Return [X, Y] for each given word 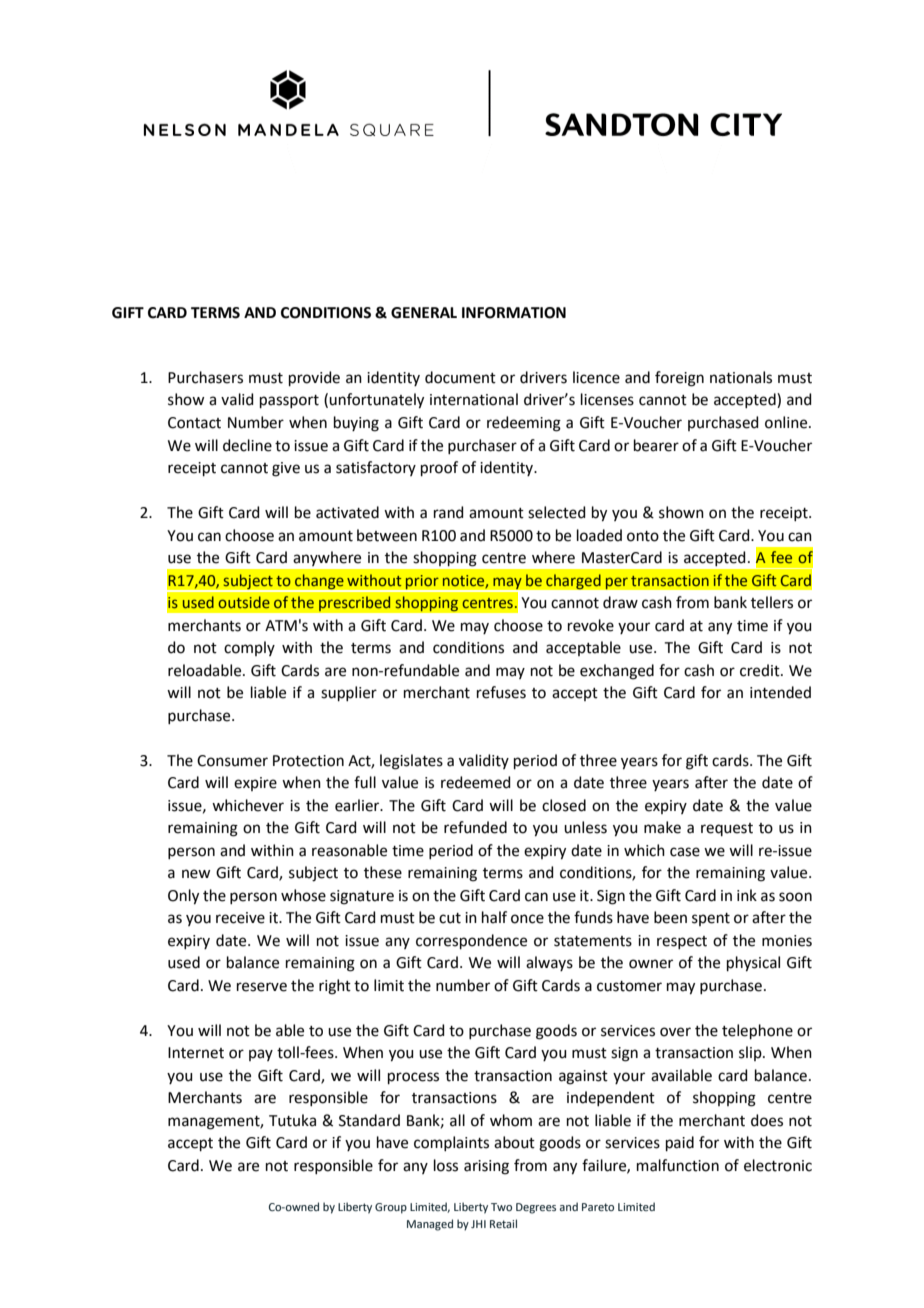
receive [240, 918]
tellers [772, 602]
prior [422, 583]
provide [314, 378]
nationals [741, 377]
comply [249, 648]
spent [711, 919]
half [494, 917]
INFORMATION [514, 313]
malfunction [678, 1165]
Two [501, 1207]
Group [391, 1208]
